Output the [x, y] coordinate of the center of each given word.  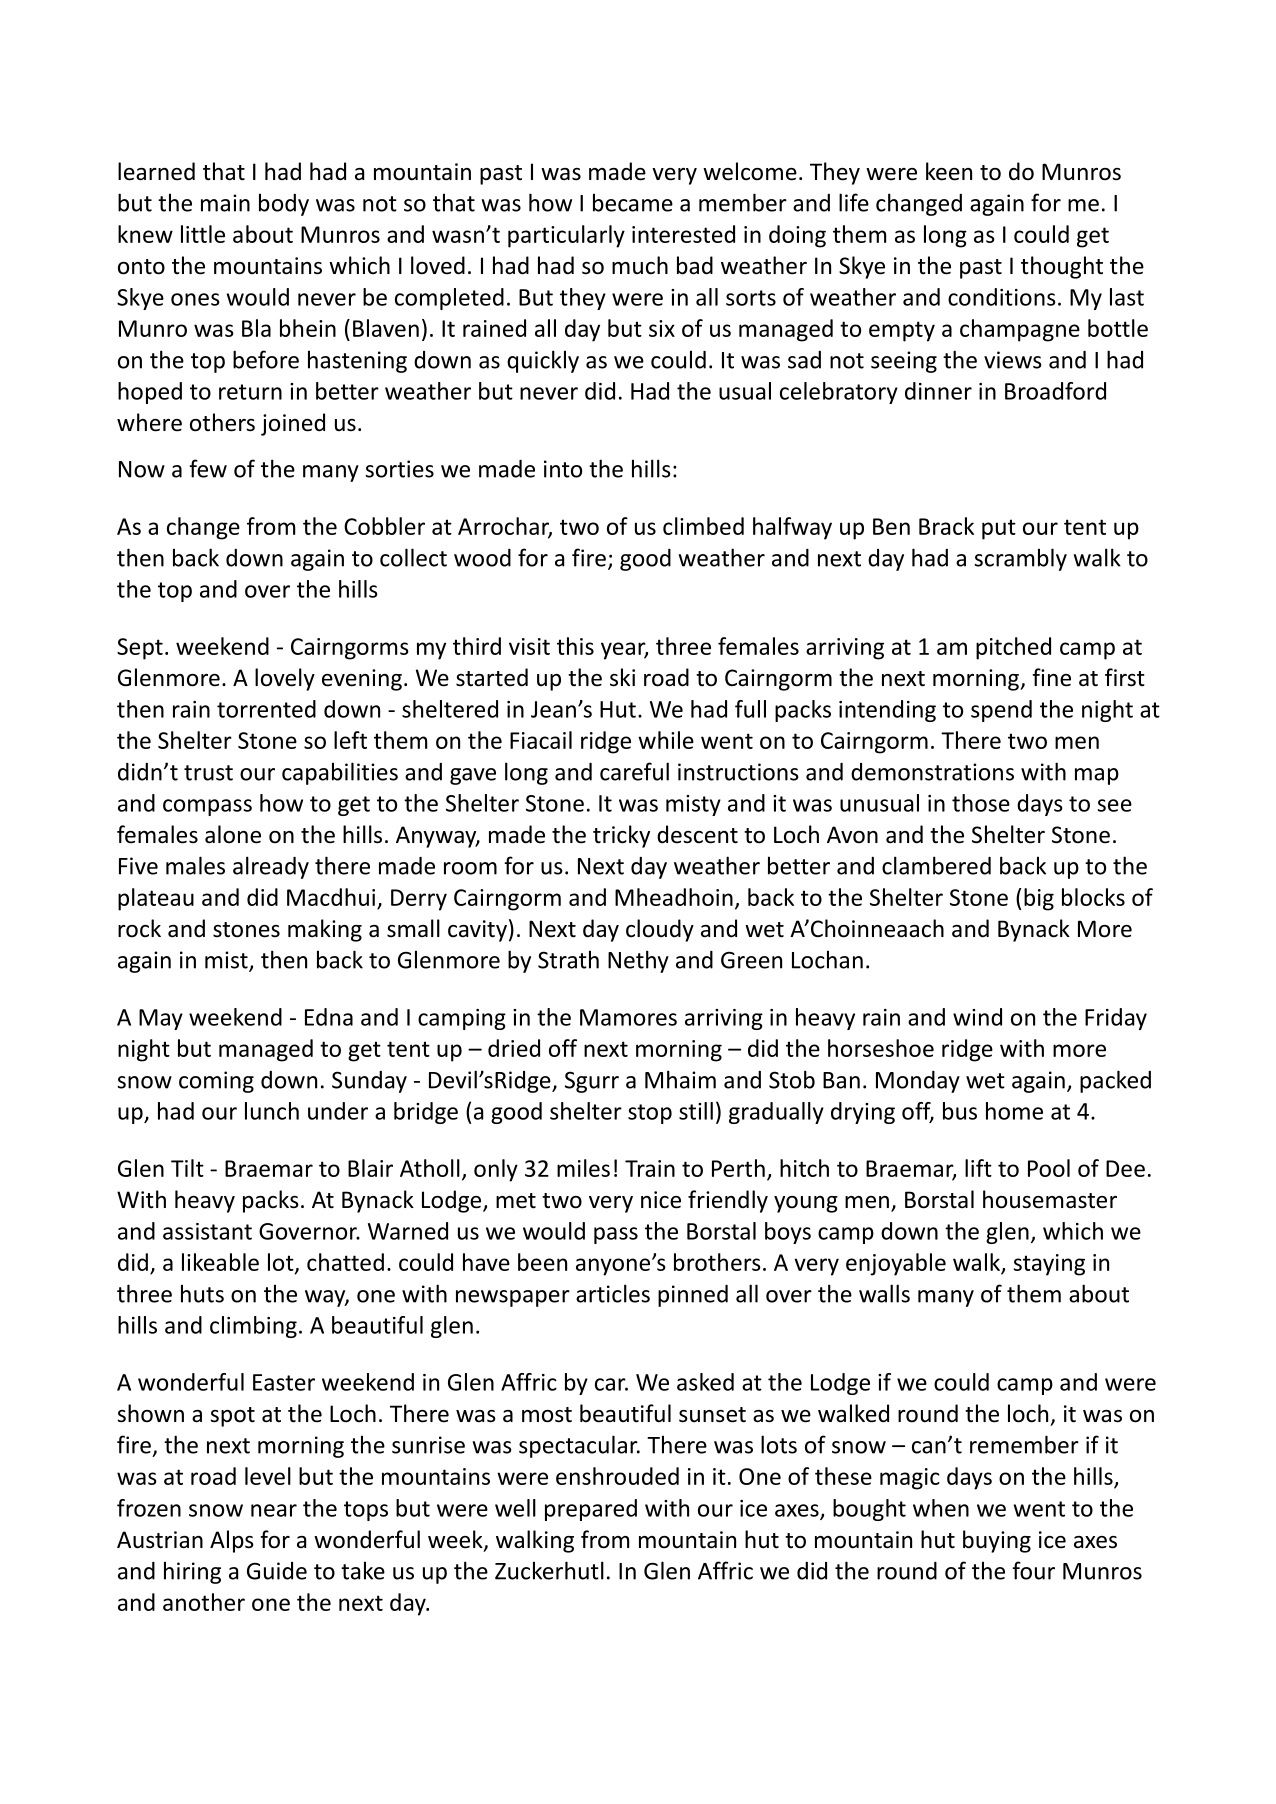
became [633, 202]
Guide [277, 1571]
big [1039, 899]
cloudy [660, 930]
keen [949, 171]
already [271, 867]
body [284, 204]
